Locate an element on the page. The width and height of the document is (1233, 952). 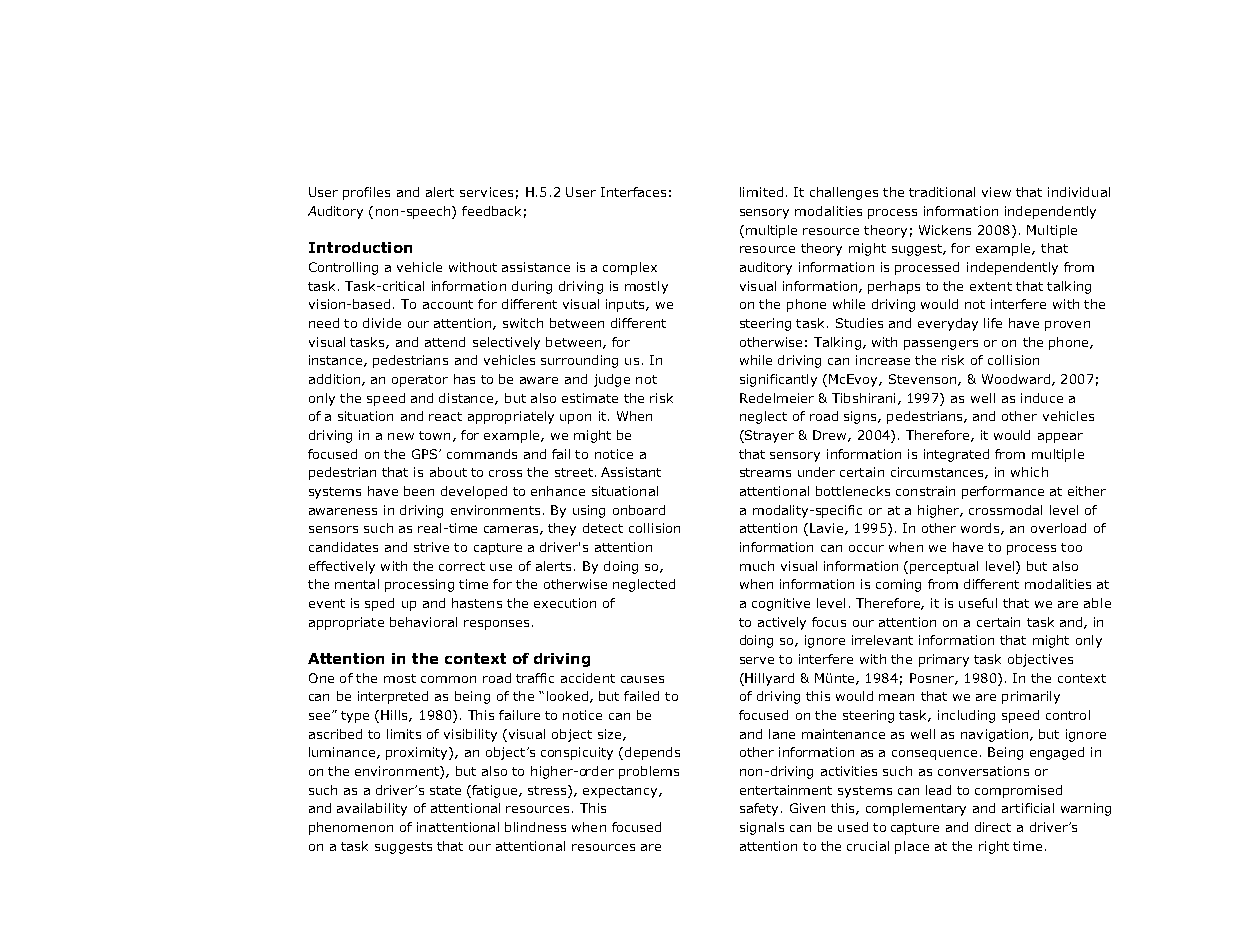
strive is located at coordinates (431, 547).
